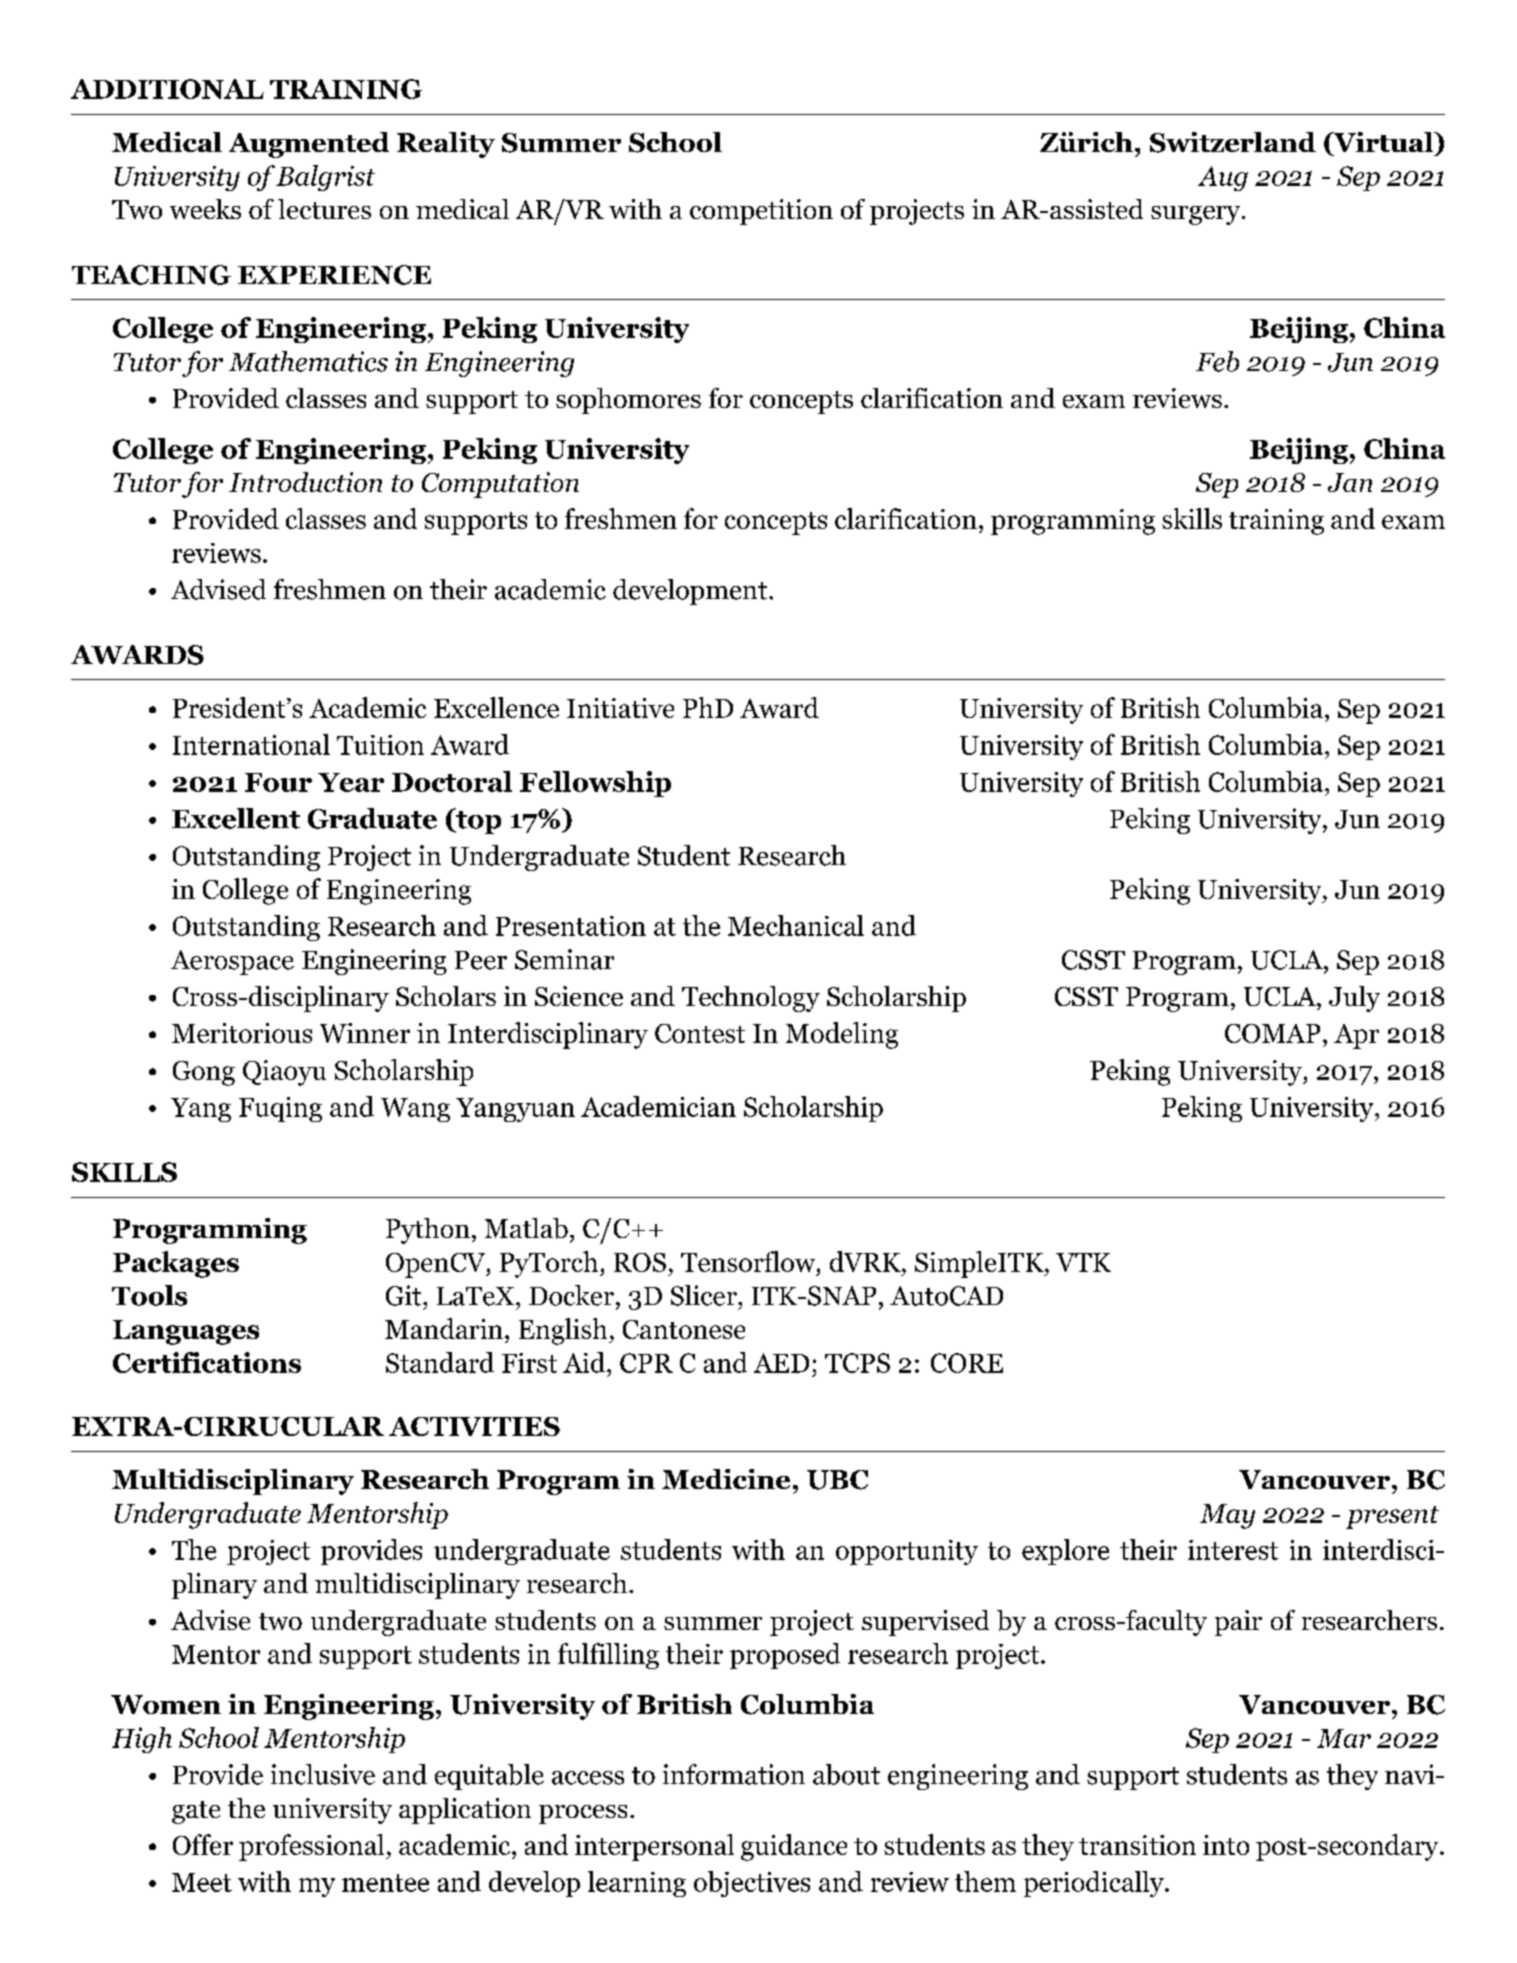 This screenshot has height=1963, width=1517. I want to click on competition, so click(761, 212).
